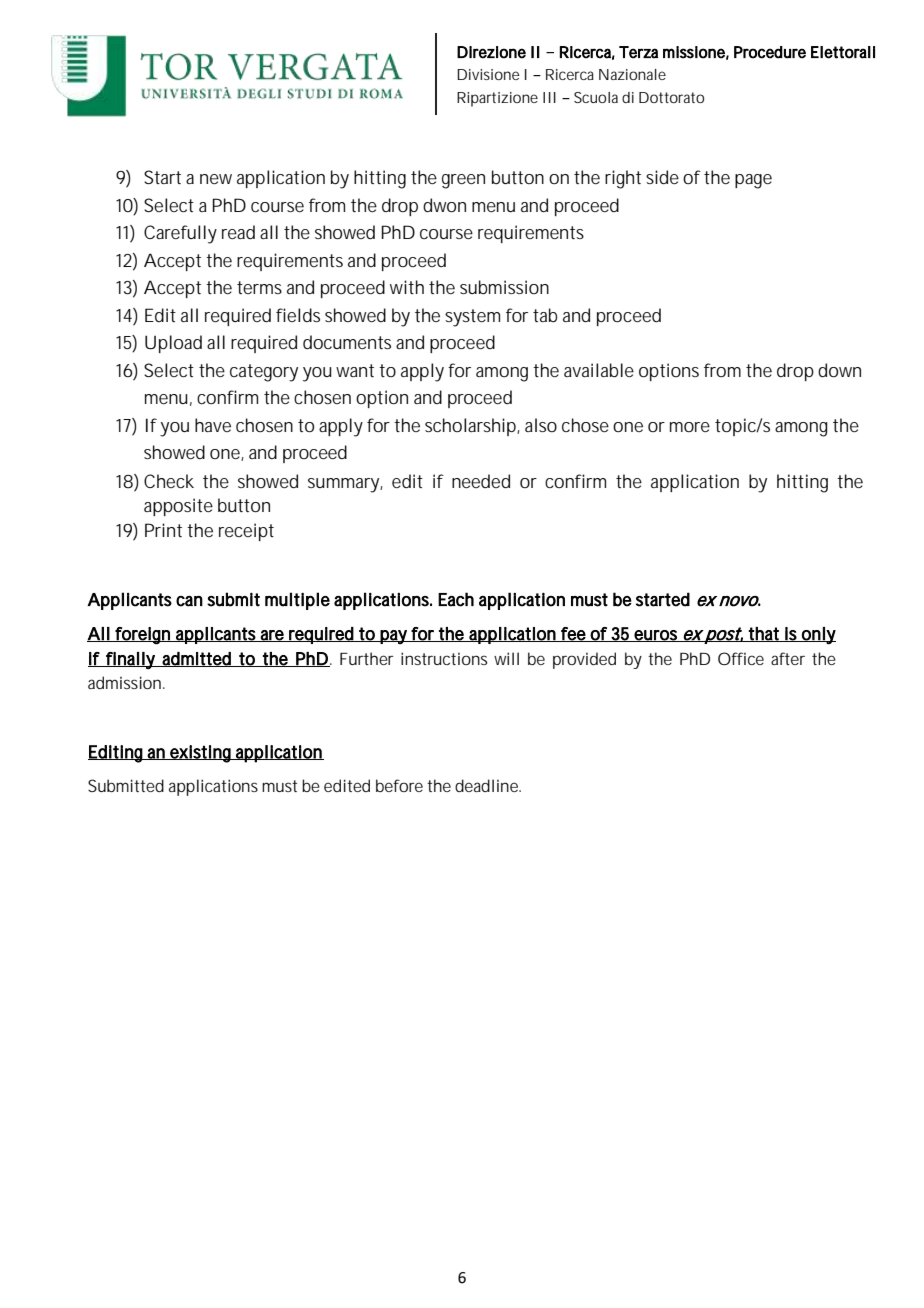 The height and width of the screenshot is (1308, 924). What do you see at coordinates (472, 318) in the screenshot?
I see `system` at bounding box center [472, 318].
